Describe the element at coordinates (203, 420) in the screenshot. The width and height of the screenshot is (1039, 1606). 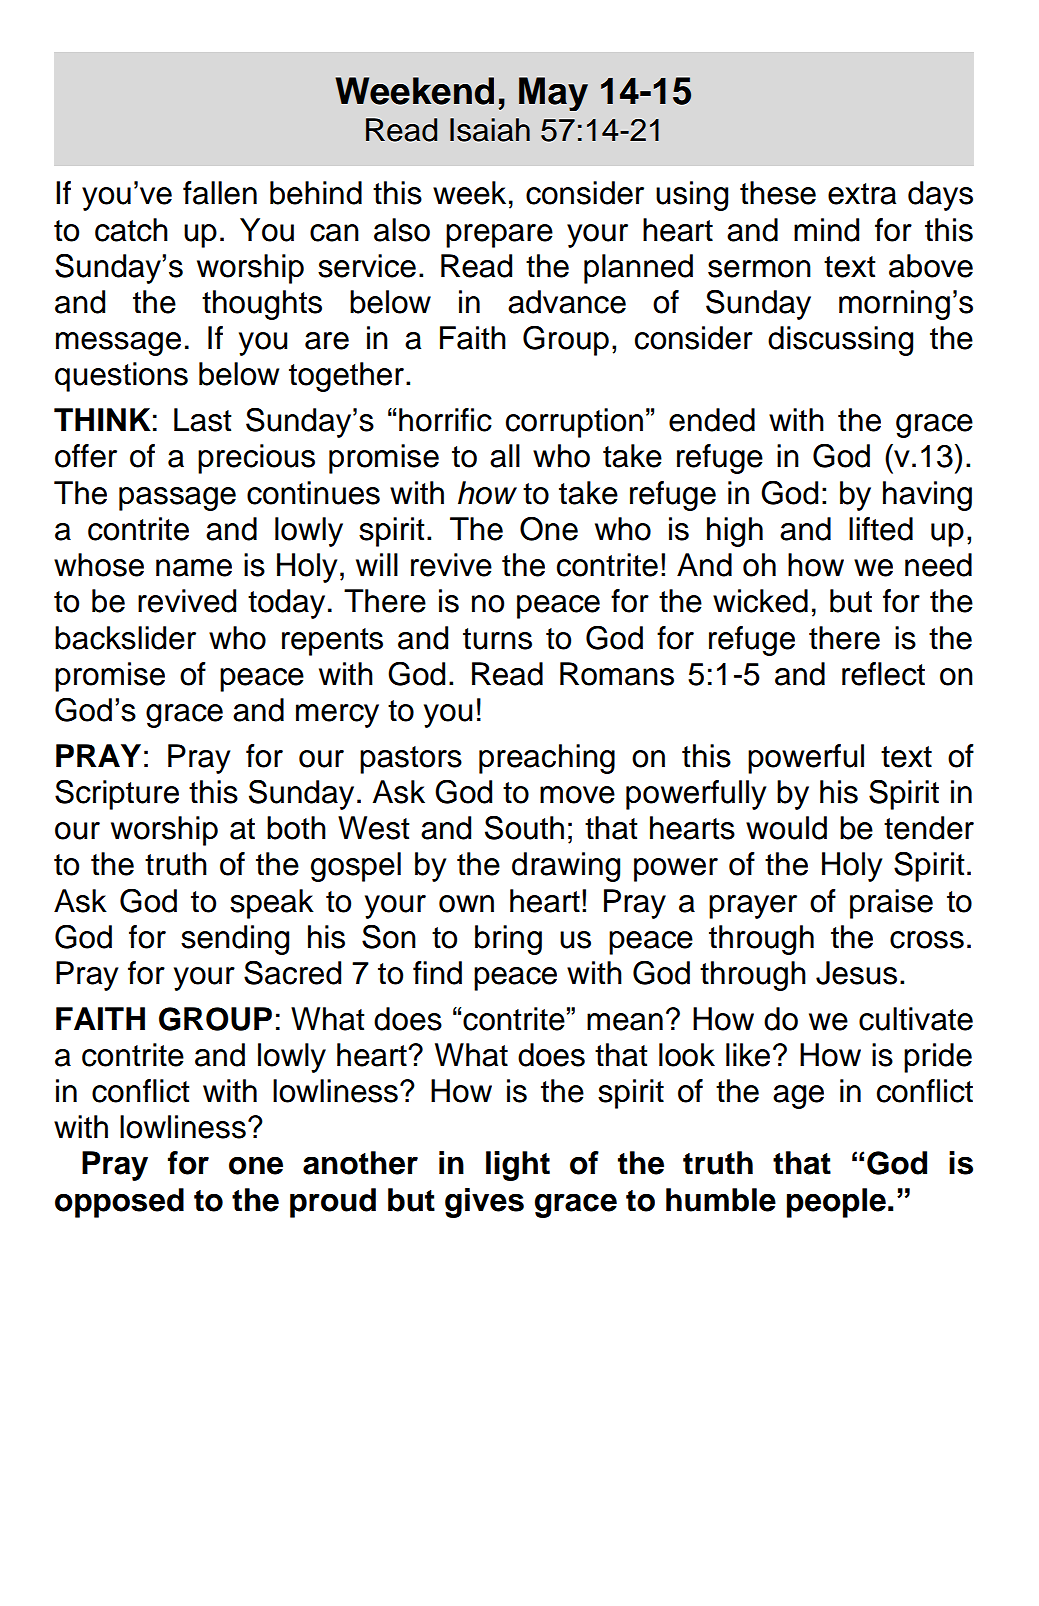
I see `Last` at that location.
